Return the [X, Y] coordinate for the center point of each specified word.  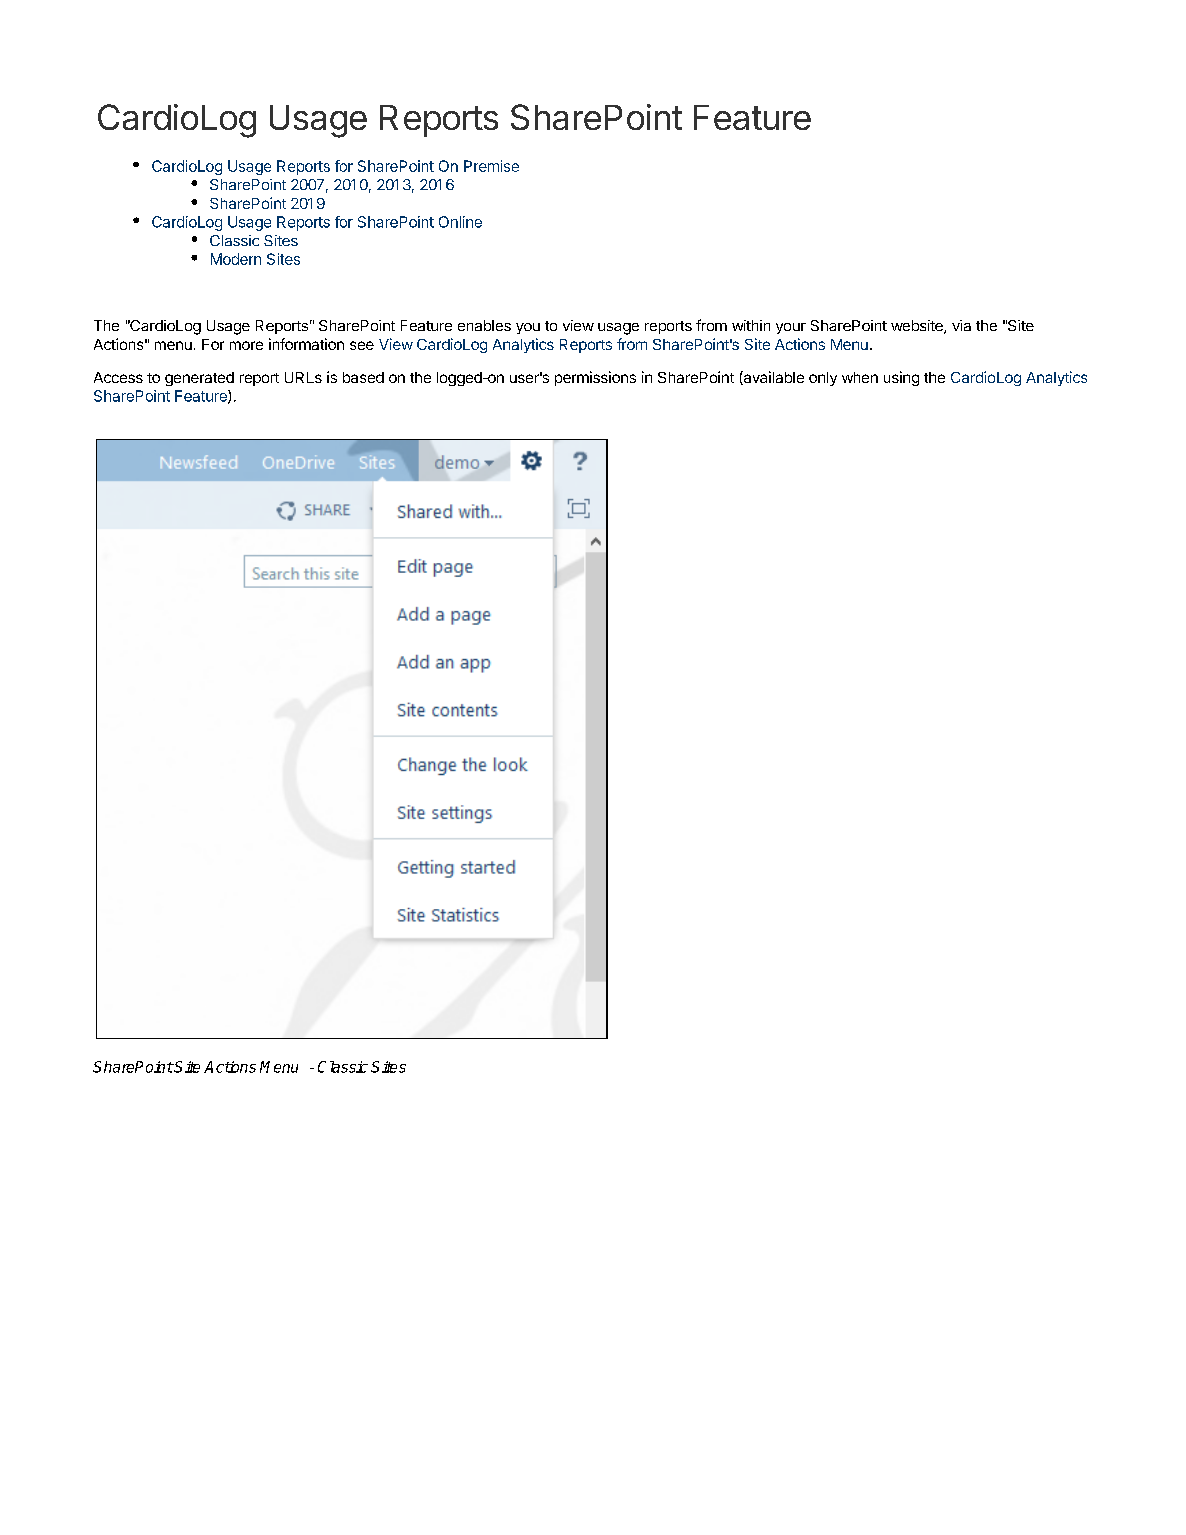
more [246, 345]
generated [199, 379]
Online [460, 222]
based [363, 377]
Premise [491, 166]
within [751, 325]
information [306, 344]
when [860, 377]
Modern [236, 259]
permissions [595, 378]
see [362, 345]
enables [484, 325]
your [791, 328]
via [961, 325]
